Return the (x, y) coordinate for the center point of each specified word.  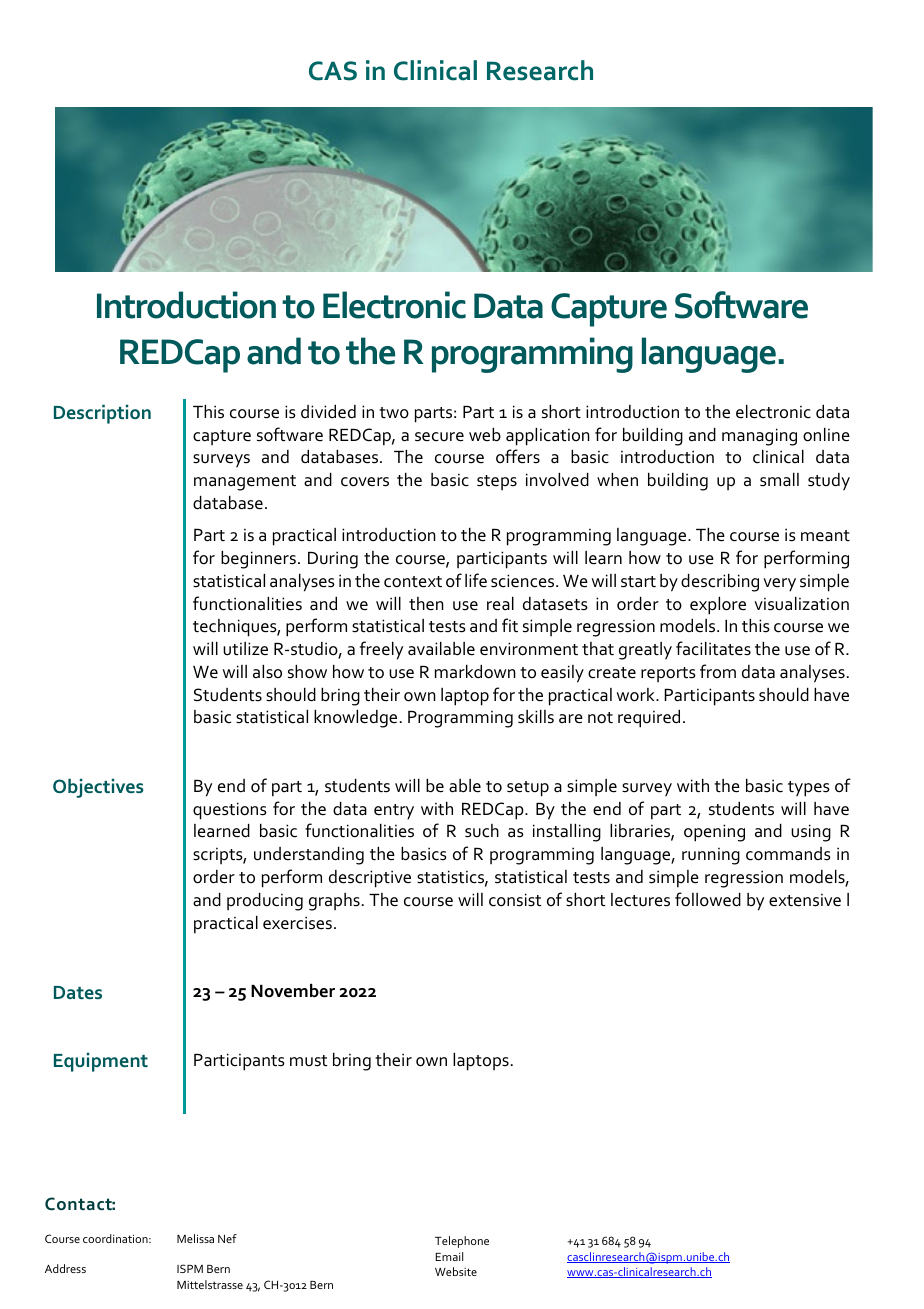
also (267, 672)
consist (515, 900)
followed (708, 899)
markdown (475, 672)
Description (102, 414)
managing (759, 437)
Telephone (462, 1242)
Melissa (195, 1238)
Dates (78, 992)
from (718, 671)
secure (439, 437)
